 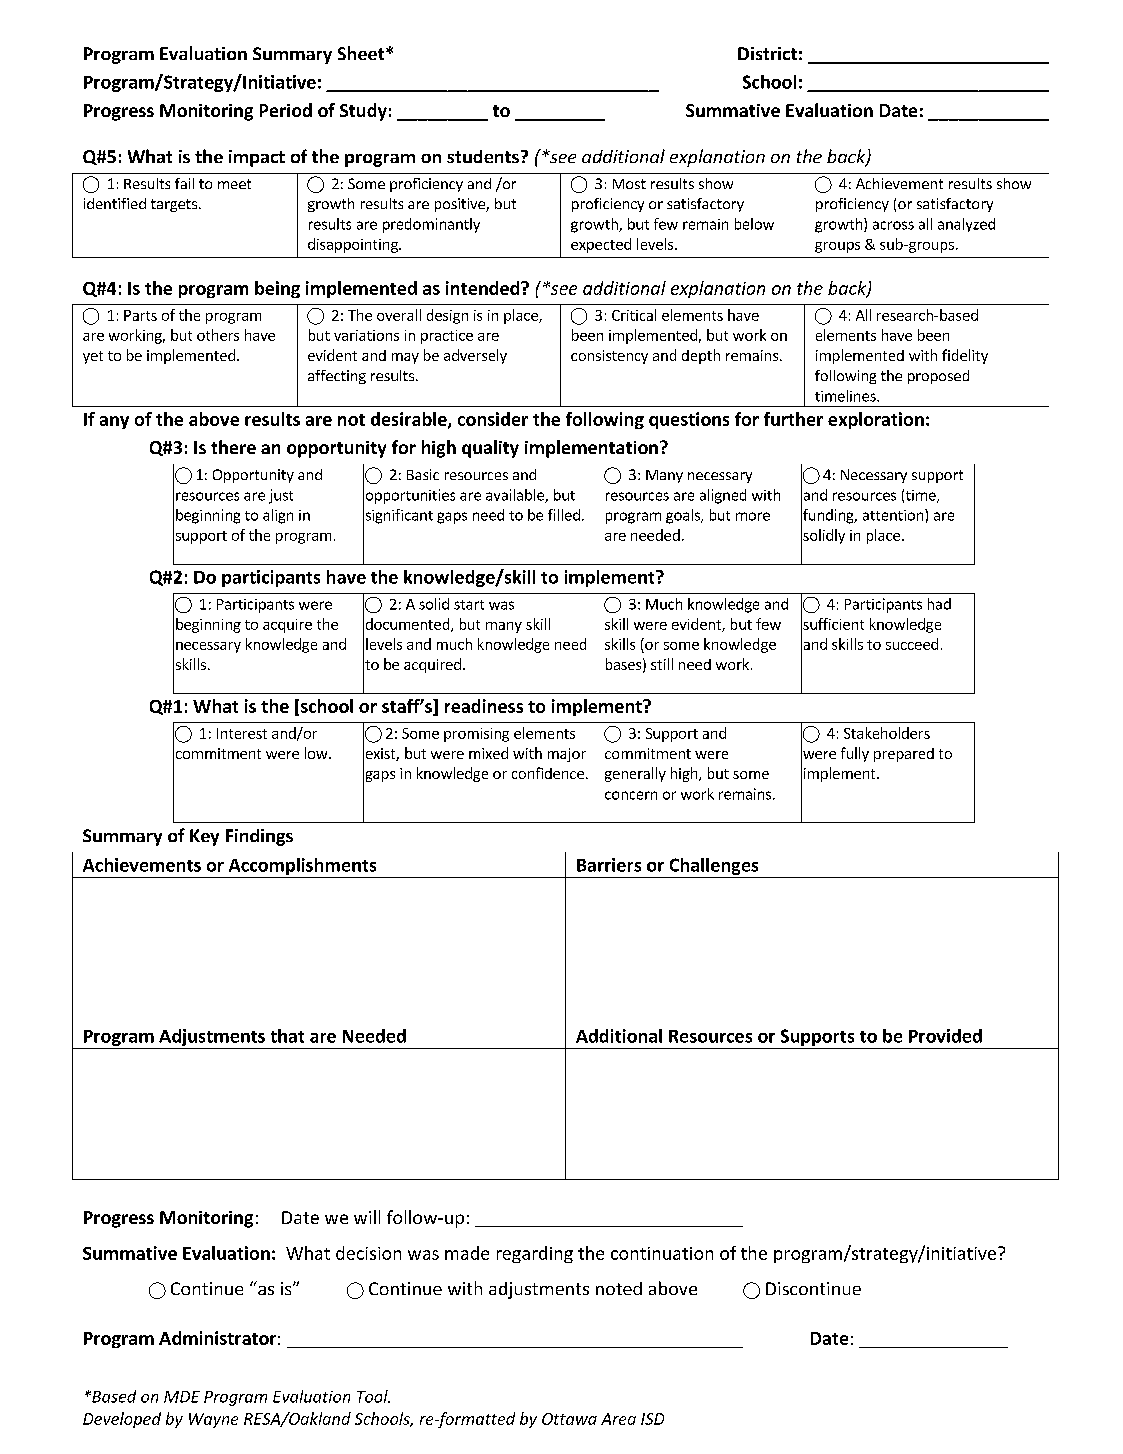 What do you see at coordinates (767, 53) in the screenshot?
I see `District` at bounding box center [767, 53].
